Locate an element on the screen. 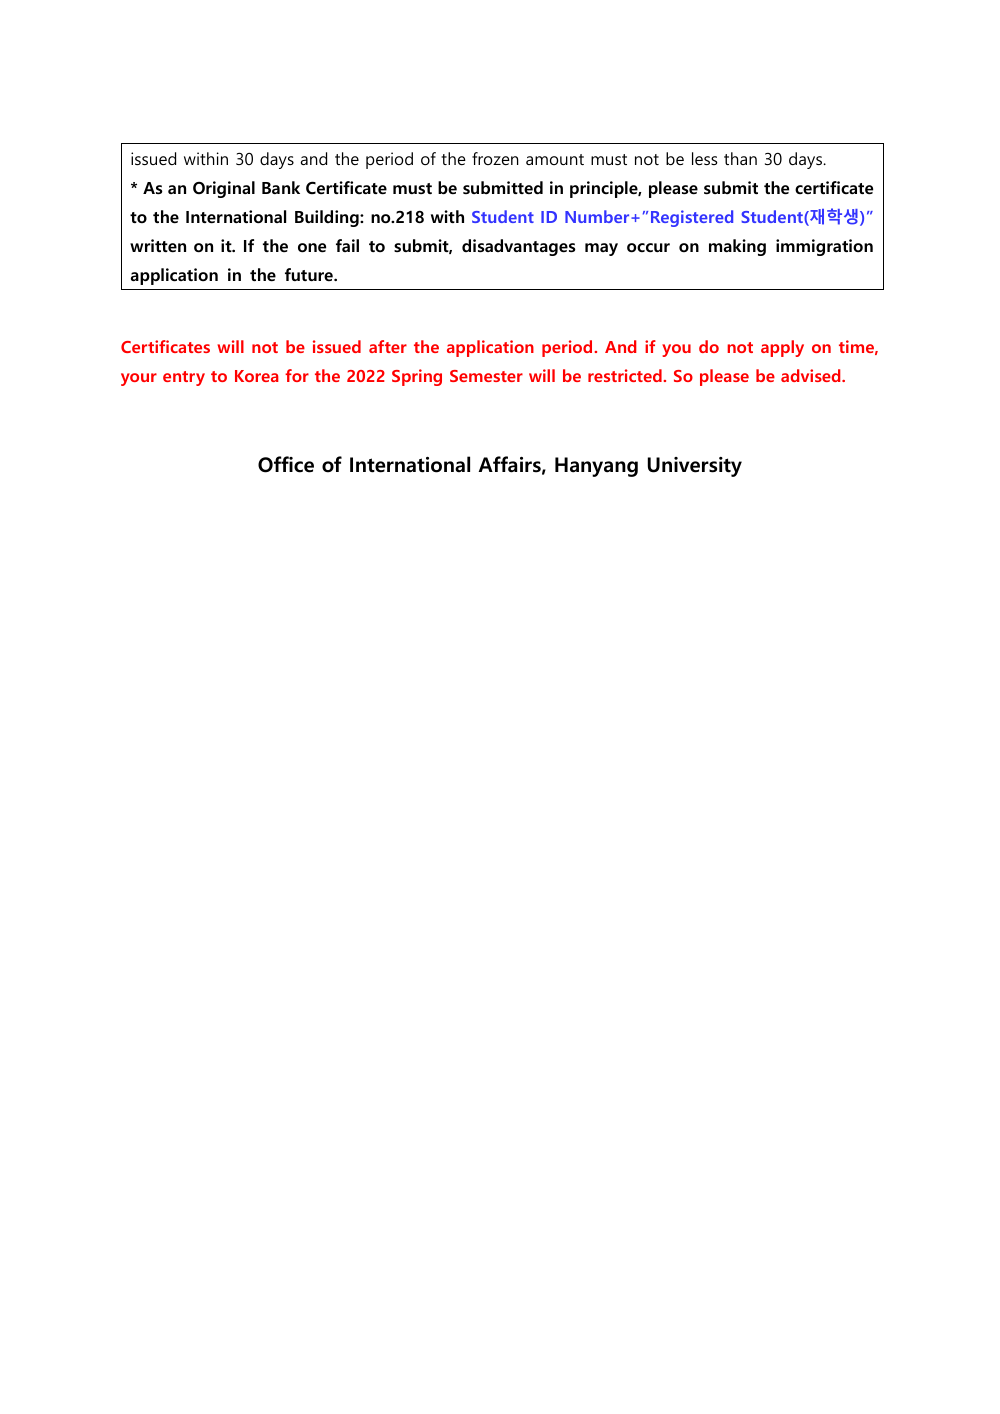  advised is located at coordinates (812, 375).
